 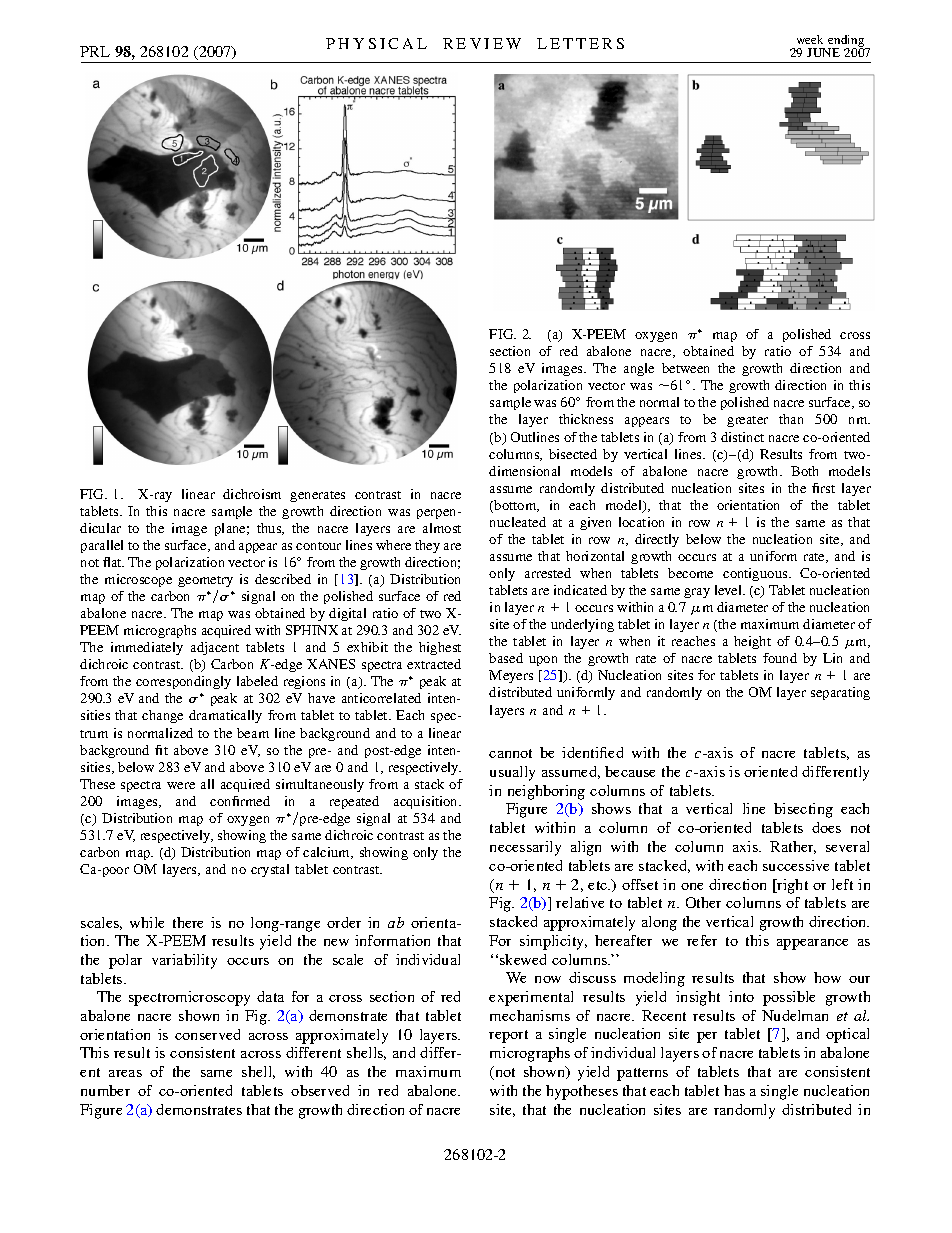 I want to click on has, so click(x=734, y=1090).
